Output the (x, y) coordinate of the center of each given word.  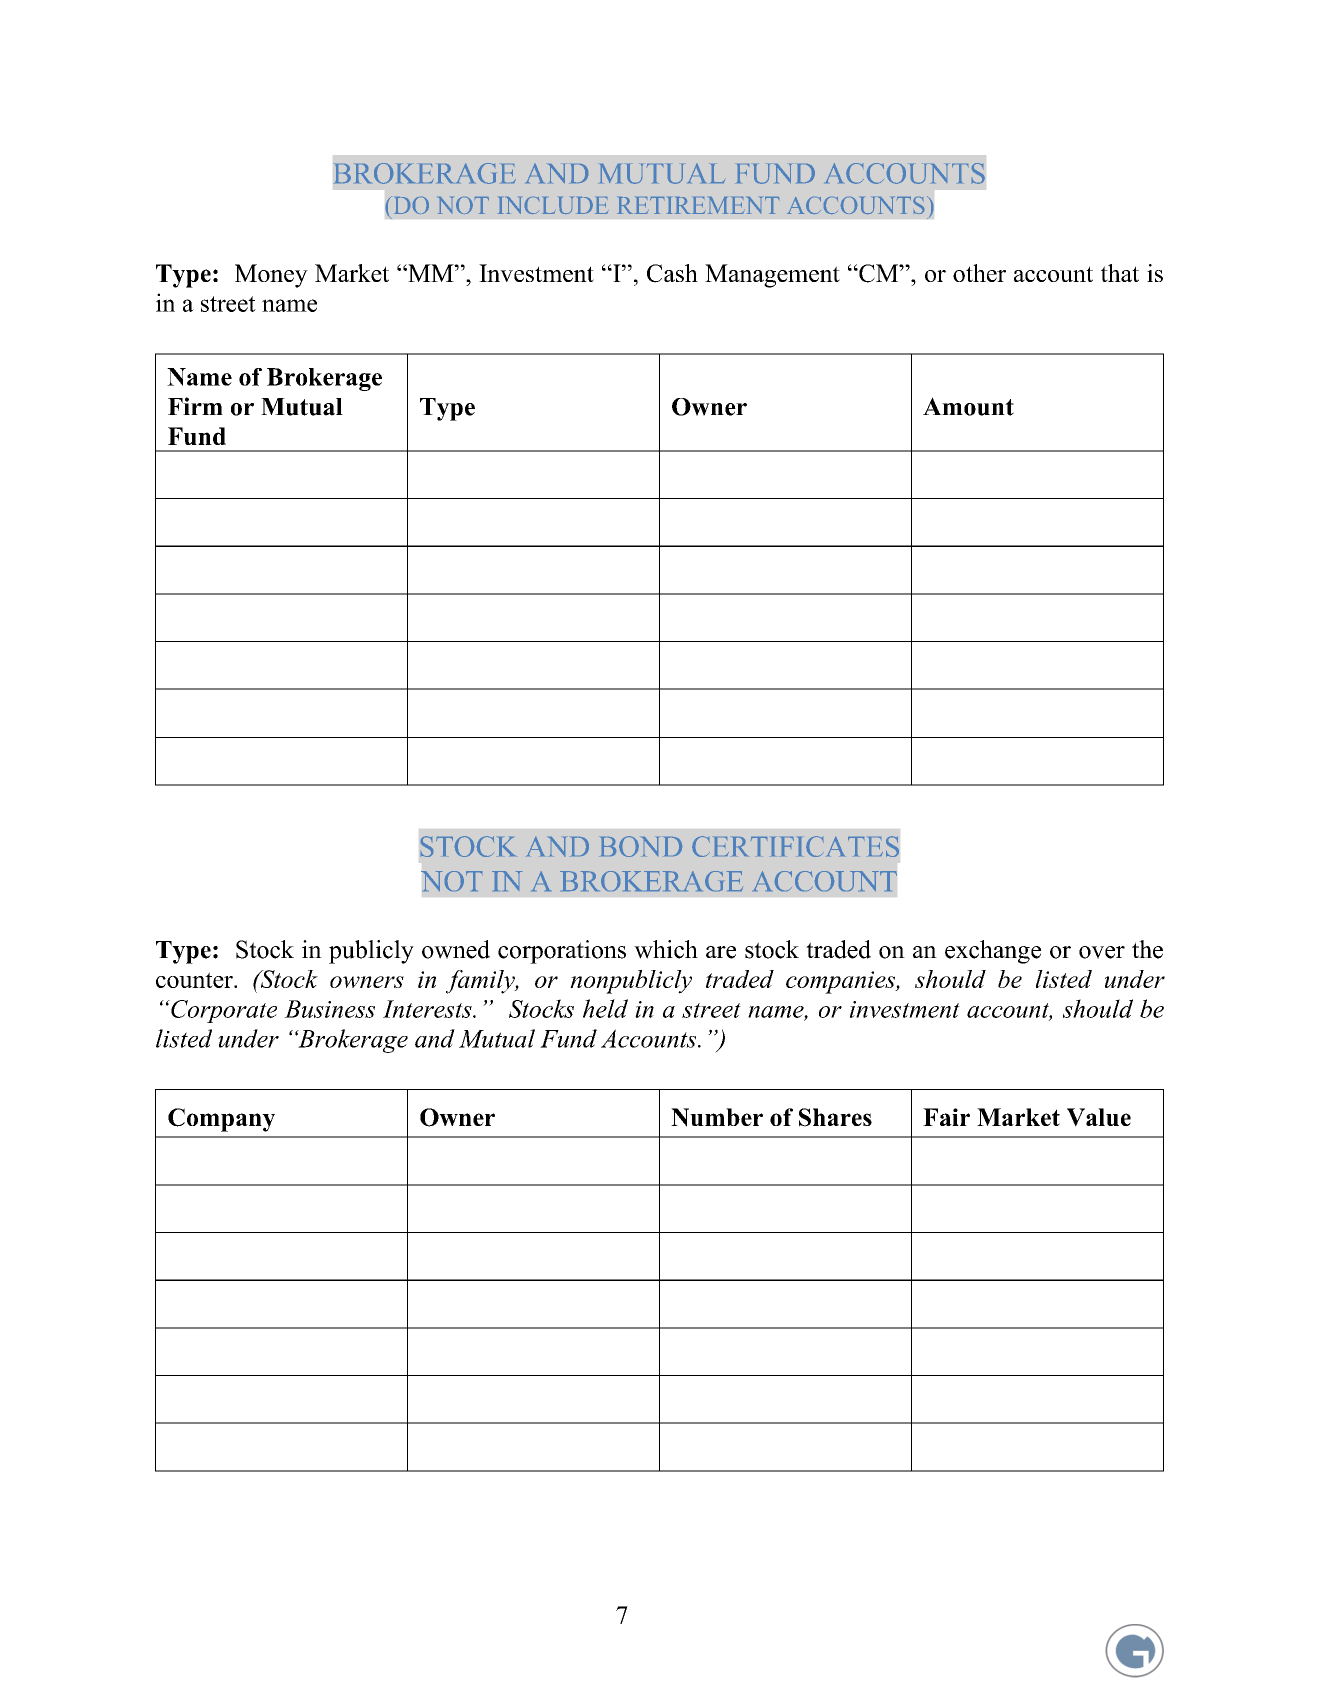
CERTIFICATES (795, 846)
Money (271, 276)
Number (717, 1117)
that (1120, 273)
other (979, 273)
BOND (641, 846)
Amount (968, 406)
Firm (195, 406)
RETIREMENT (698, 205)
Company (221, 1120)
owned (456, 949)
